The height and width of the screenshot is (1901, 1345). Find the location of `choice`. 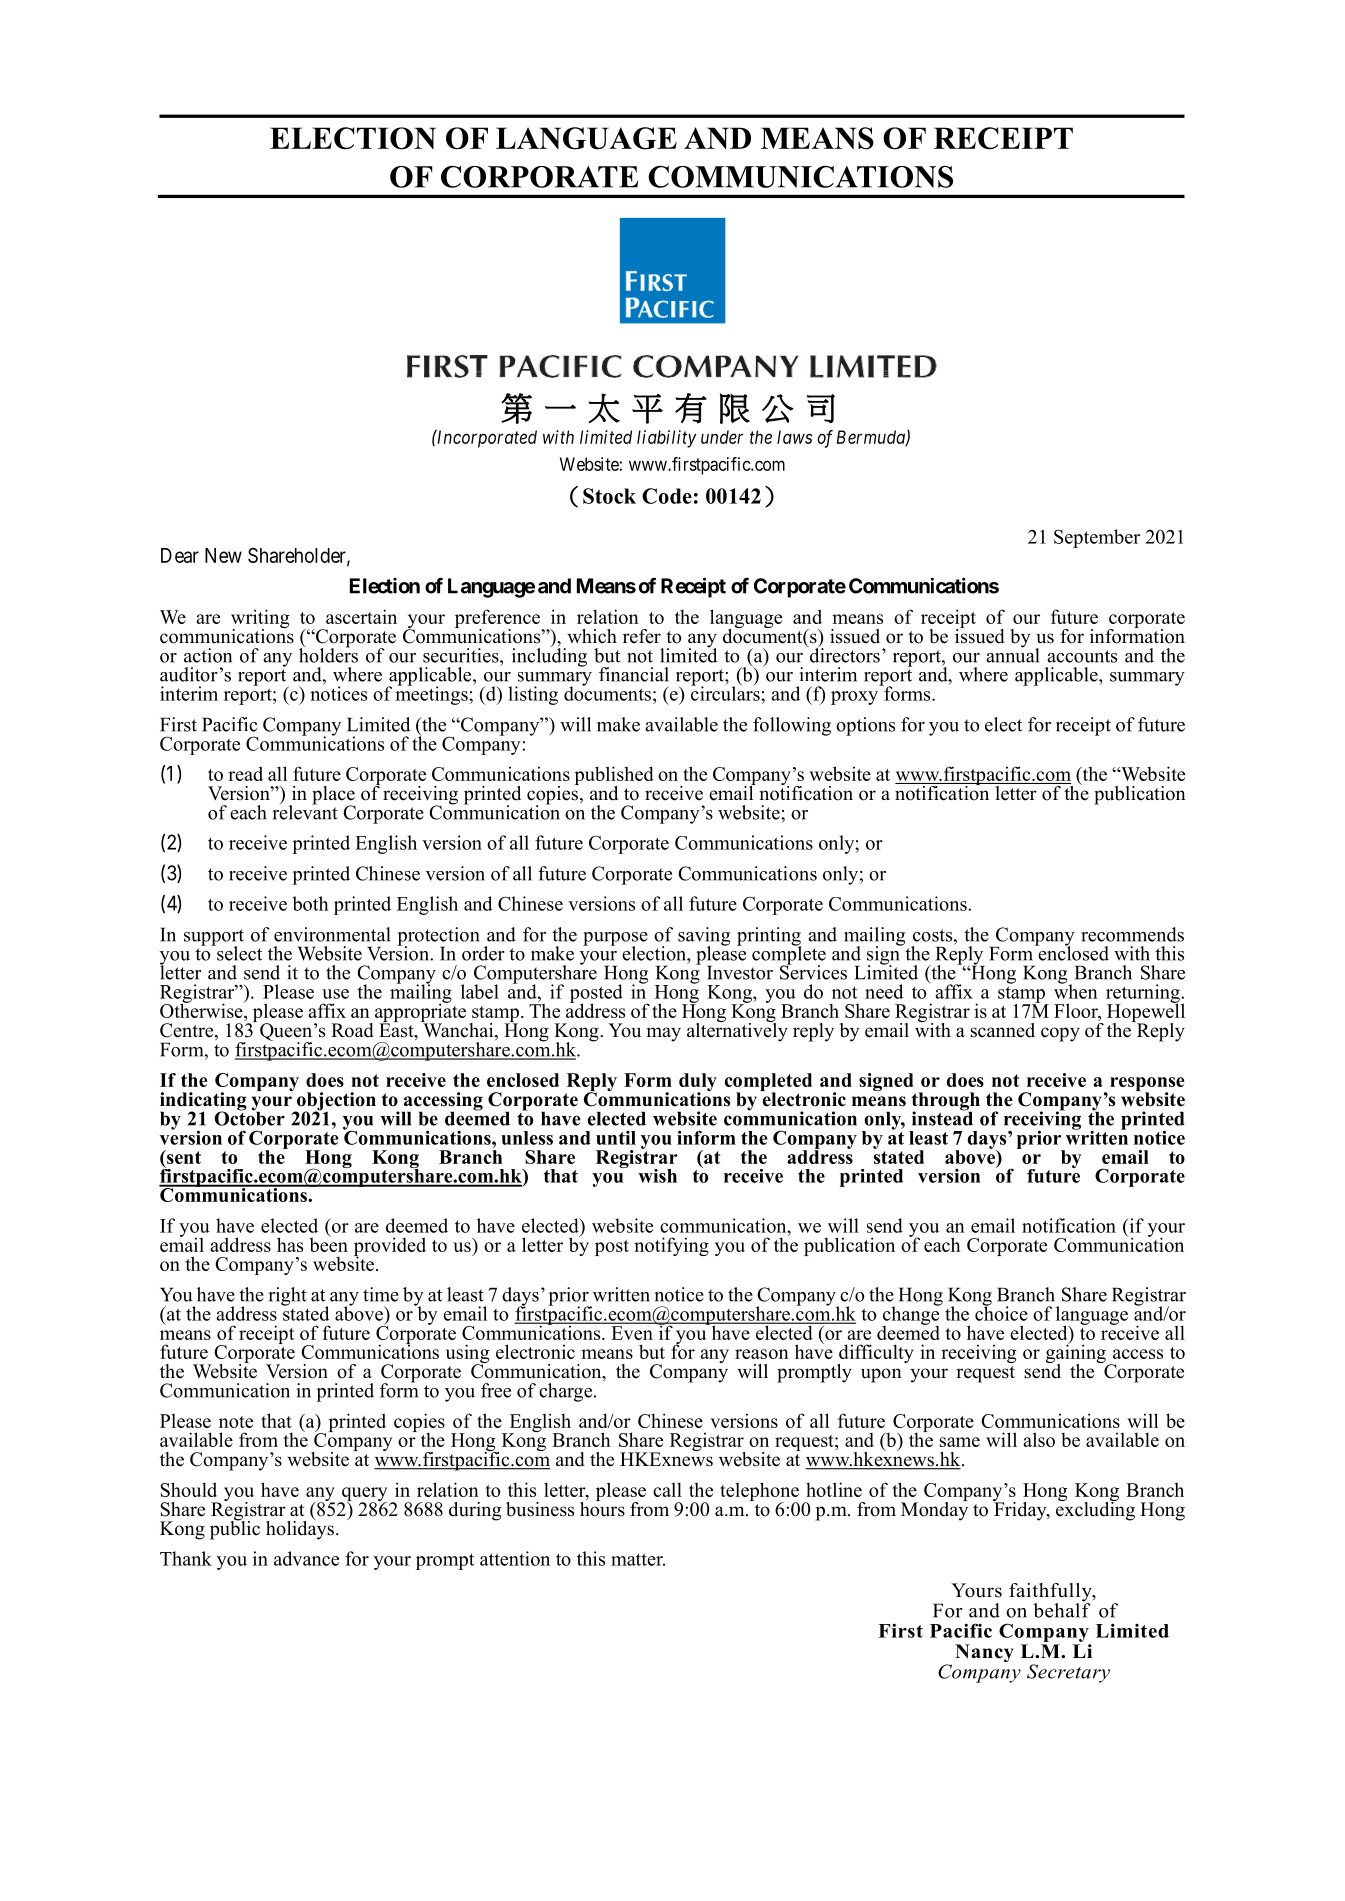

choice is located at coordinates (1001, 1312).
